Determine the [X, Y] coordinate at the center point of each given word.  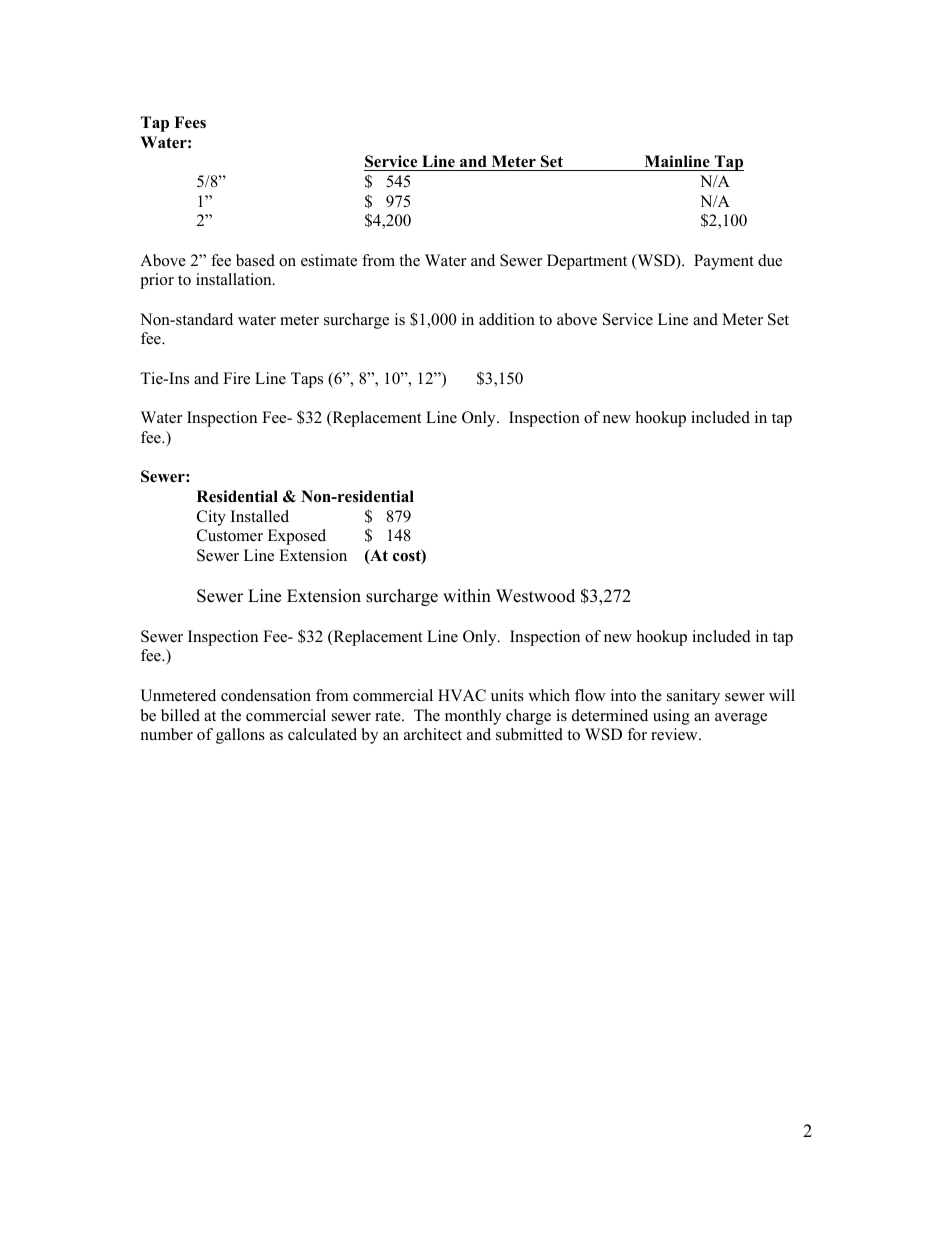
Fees [190, 122]
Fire [236, 378]
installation [235, 279]
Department [587, 262]
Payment [724, 262]
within [467, 595]
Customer [230, 535]
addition [507, 319]
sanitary [693, 697]
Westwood [535, 596]
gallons [240, 736]
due [770, 260]
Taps [307, 380]
